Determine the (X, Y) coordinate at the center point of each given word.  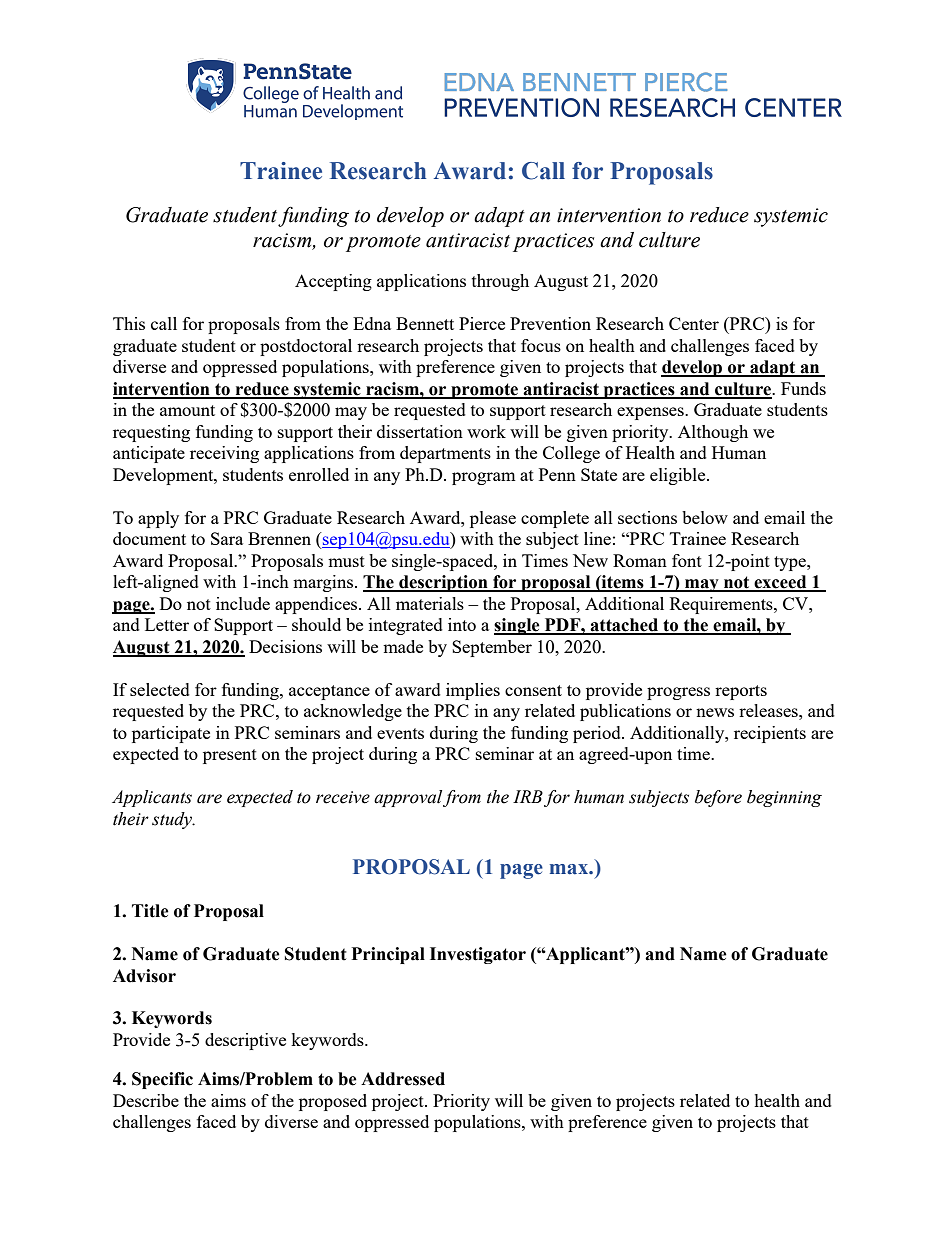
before (718, 798)
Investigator (478, 955)
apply (158, 519)
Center (694, 323)
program (484, 478)
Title (150, 911)
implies (473, 691)
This (129, 323)
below (705, 517)
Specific (162, 1080)
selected (160, 689)
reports (741, 692)
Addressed (403, 1079)
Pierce (482, 323)
